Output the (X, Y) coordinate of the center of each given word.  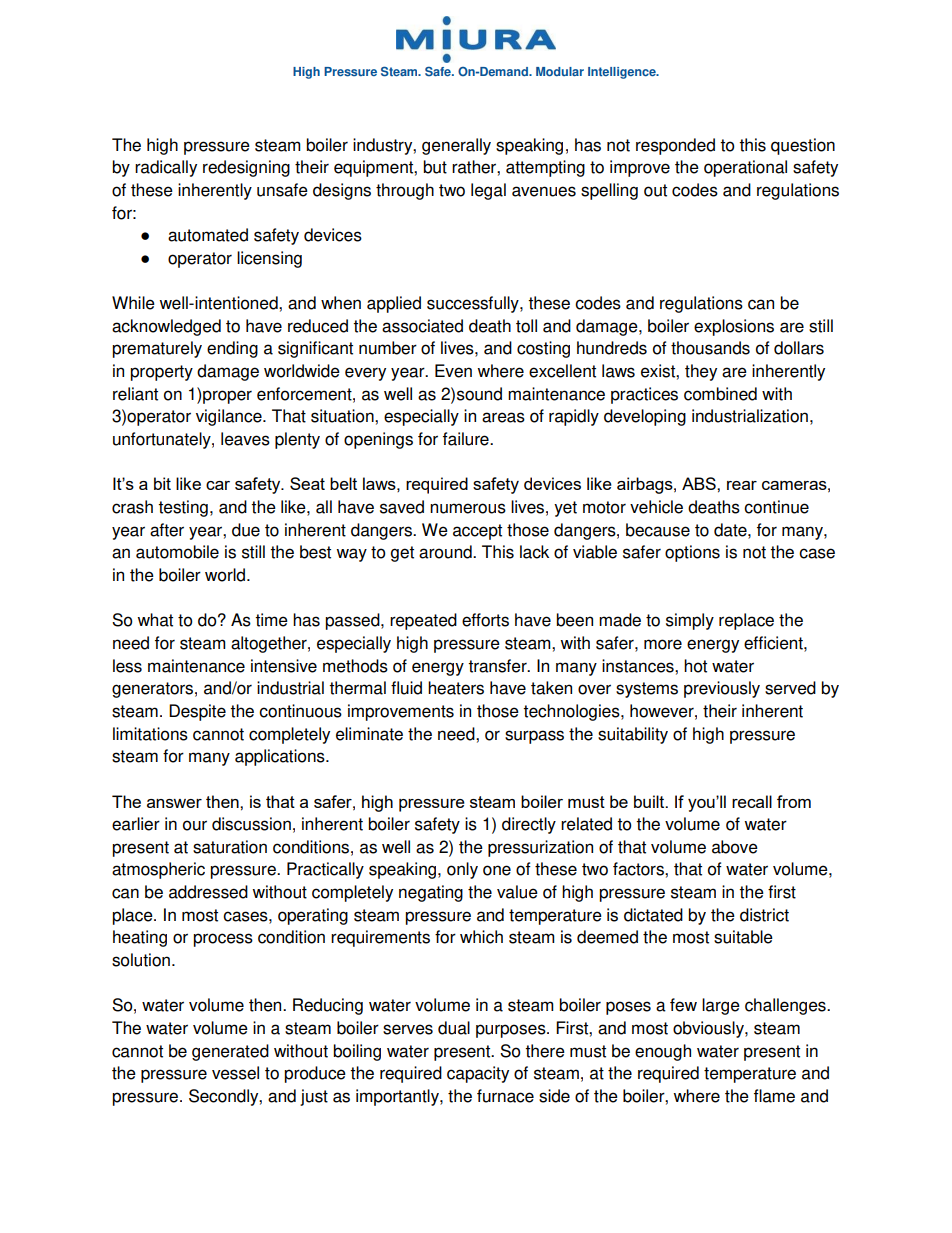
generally (456, 146)
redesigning (246, 168)
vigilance (230, 417)
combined (720, 394)
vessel (235, 1073)
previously (722, 689)
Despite (197, 712)
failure (467, 439)
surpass (534, 737)
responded (675, 146)
